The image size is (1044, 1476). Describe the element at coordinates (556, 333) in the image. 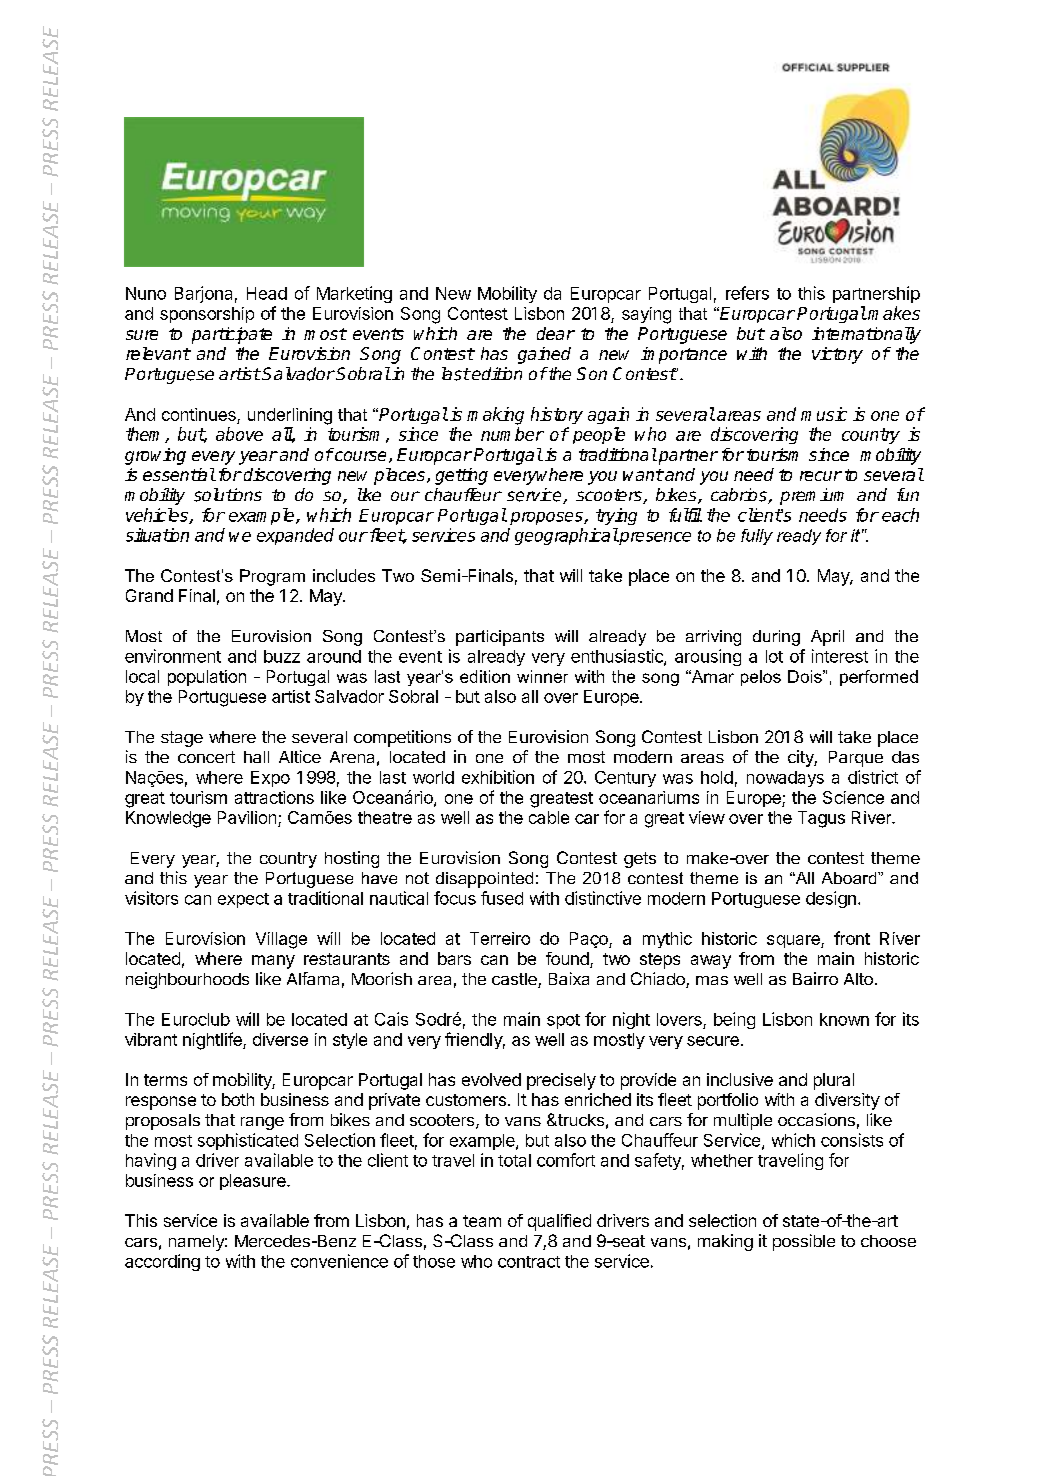

I see `dear` at that location.
